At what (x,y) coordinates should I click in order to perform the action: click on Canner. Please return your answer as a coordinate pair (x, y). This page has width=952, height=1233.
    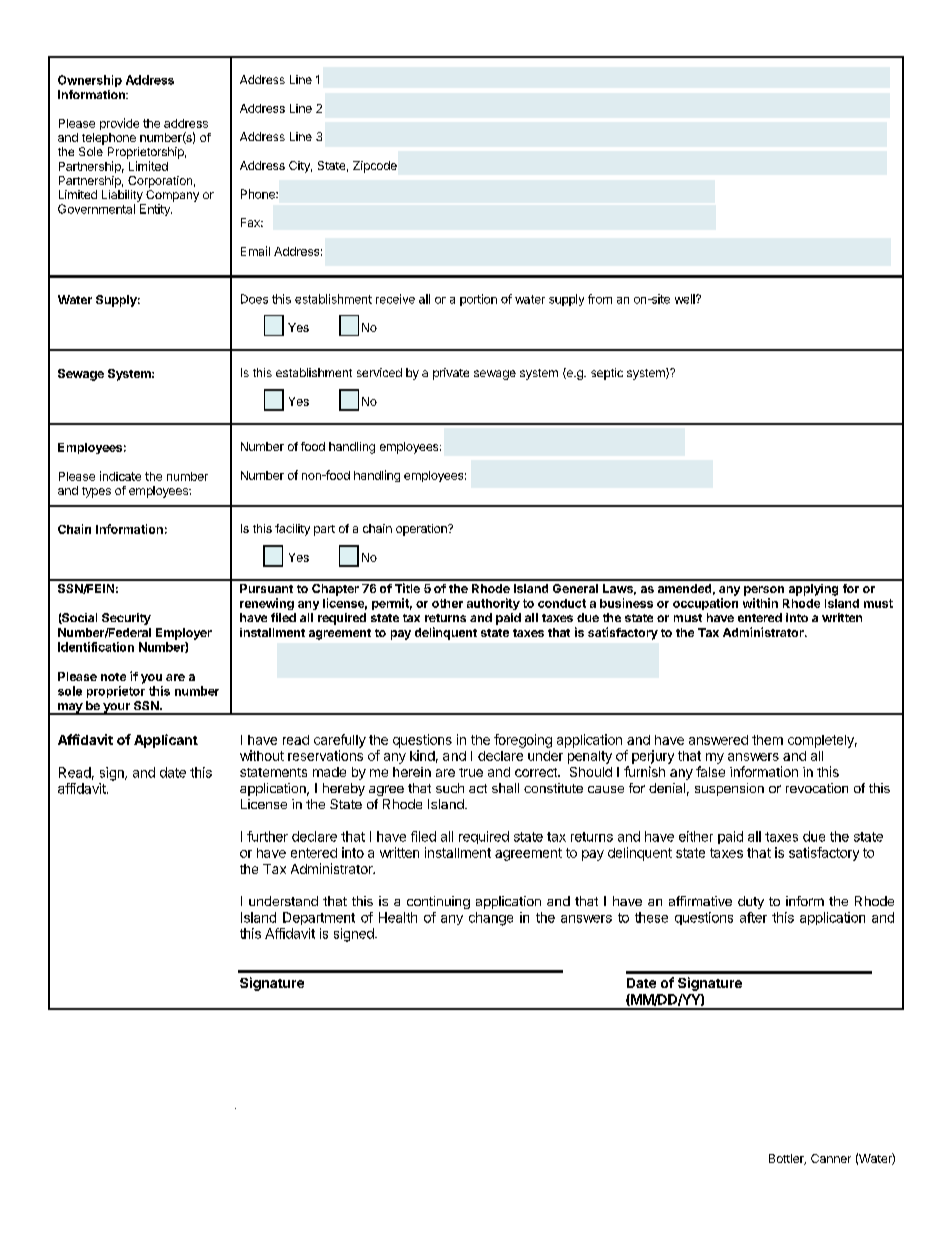
    Looking at the image, I should click on (831, 1158).
